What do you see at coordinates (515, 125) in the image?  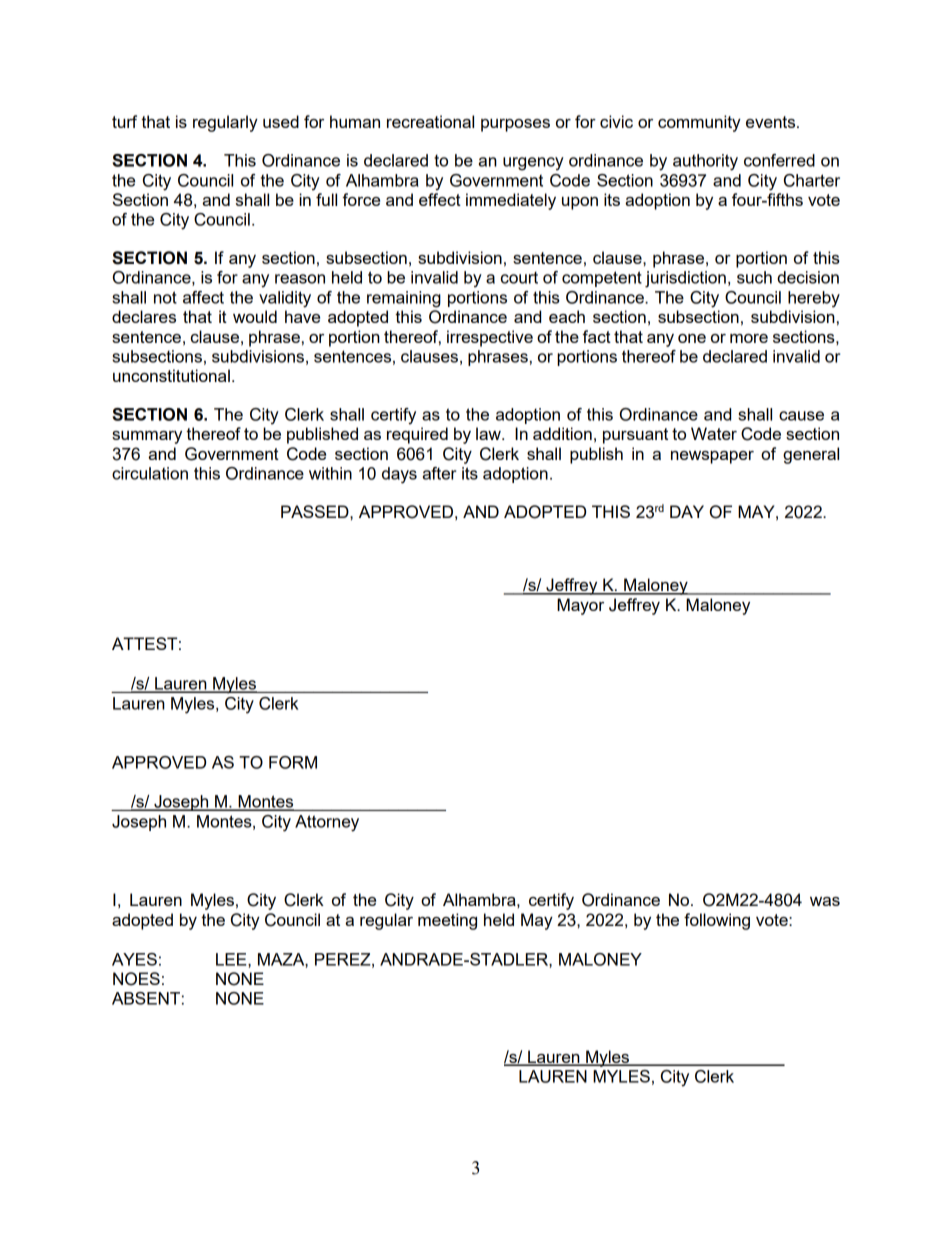 I see `purposes` at bounding box center [515, 125].
